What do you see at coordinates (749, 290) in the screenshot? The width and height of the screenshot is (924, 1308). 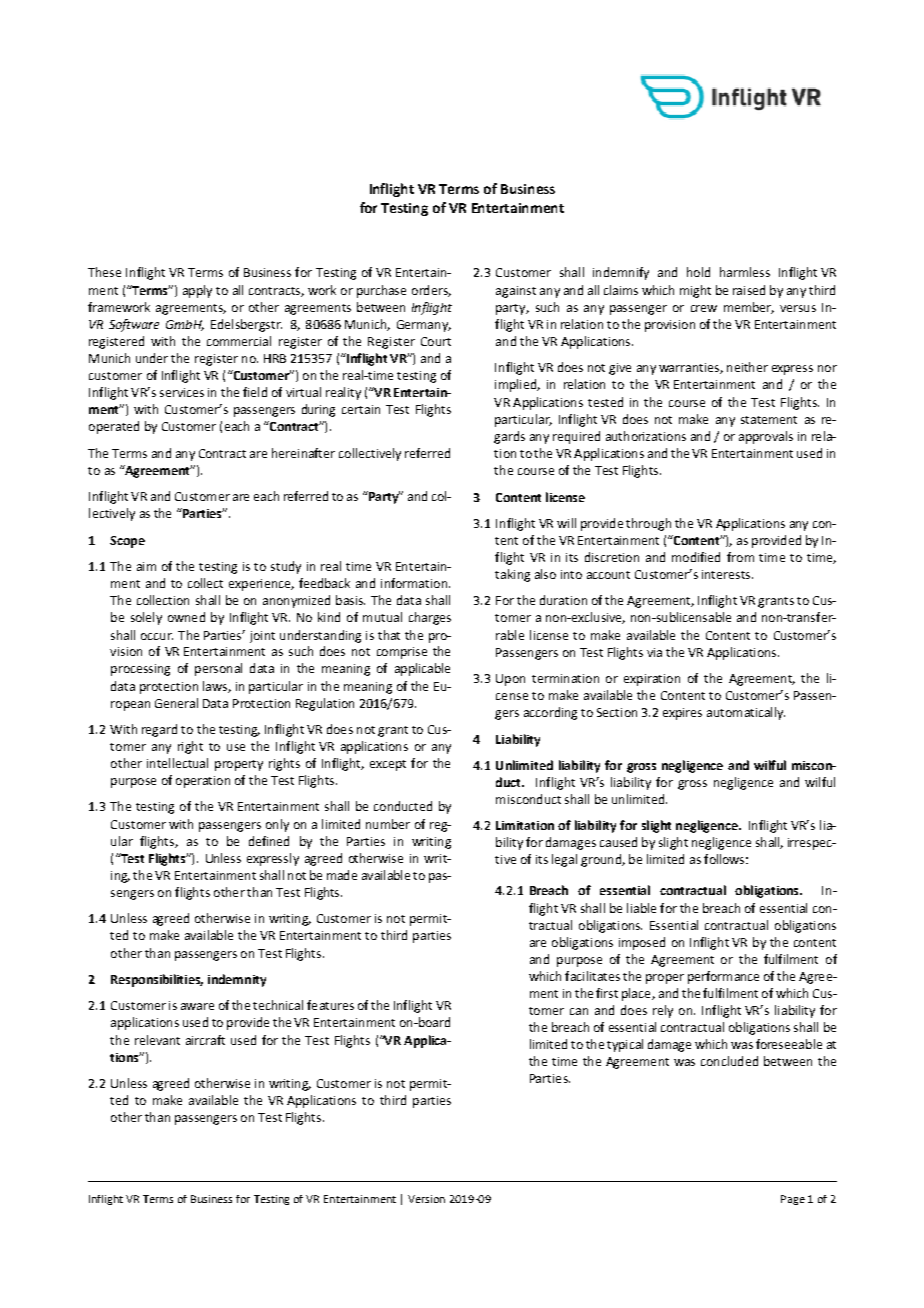 I see `raised` at bounding box center [749, 290].
